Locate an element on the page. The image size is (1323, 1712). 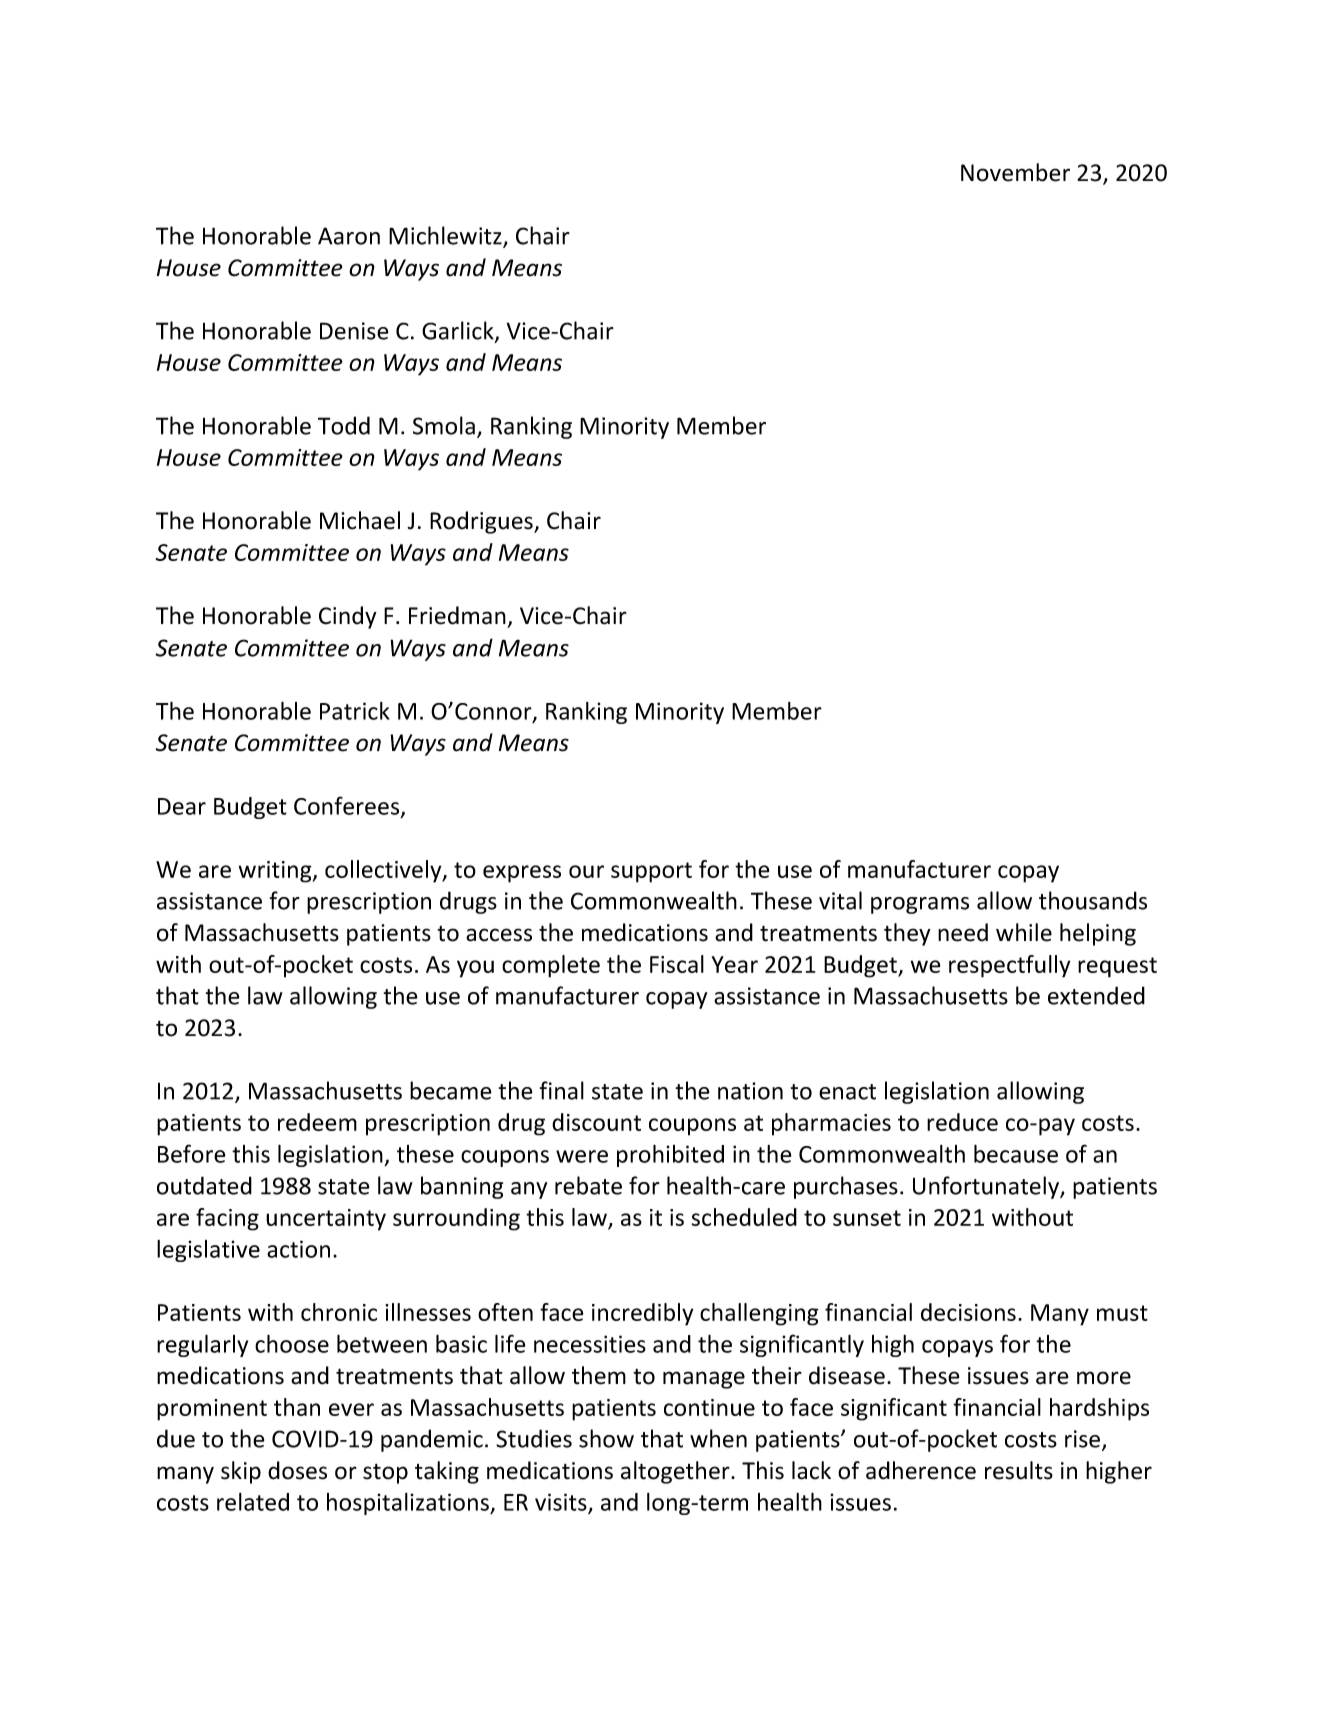
Rodrigues is located at coordinates (482, 522).
